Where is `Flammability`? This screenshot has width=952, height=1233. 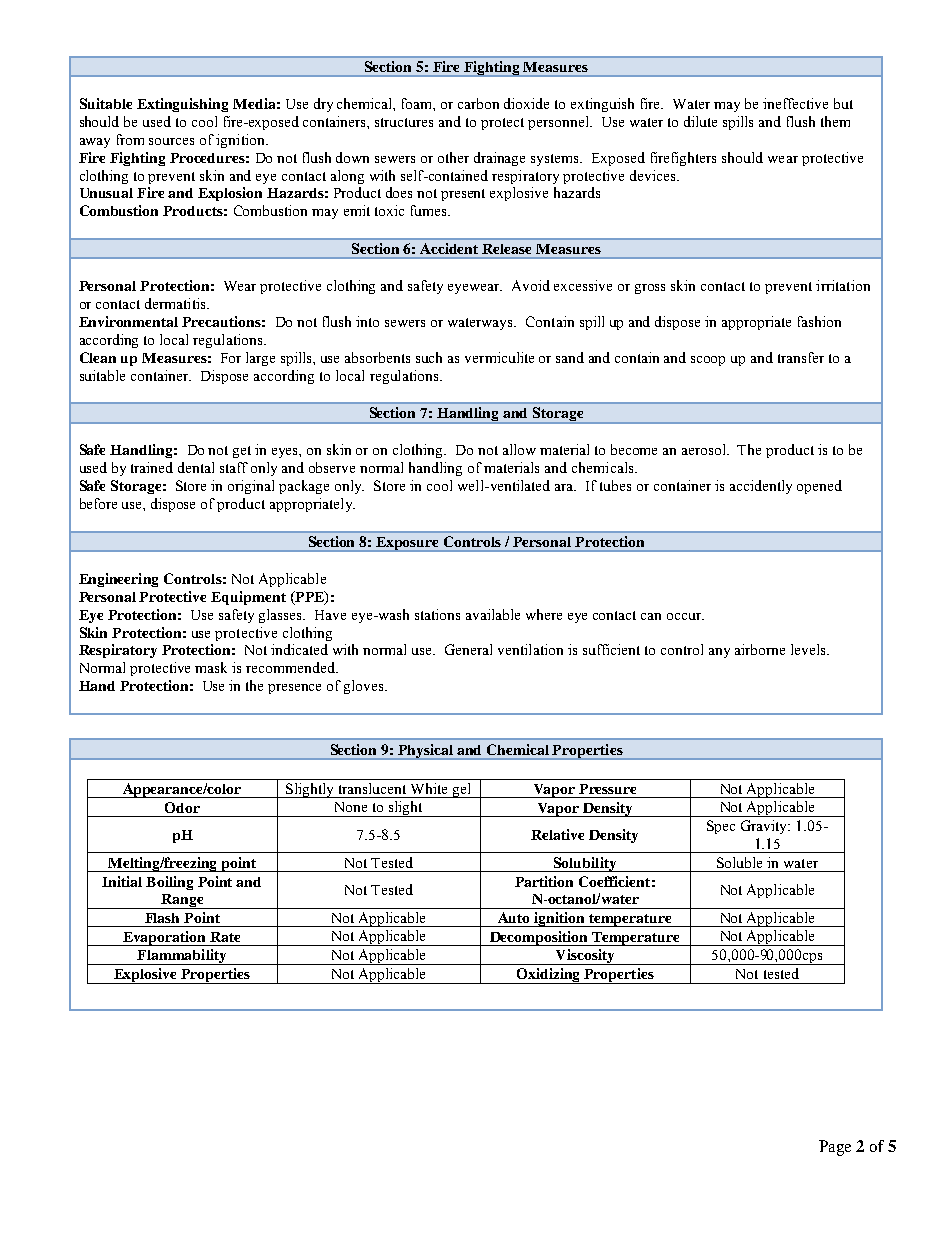 Flammability is located at coordinates (182, 957).
